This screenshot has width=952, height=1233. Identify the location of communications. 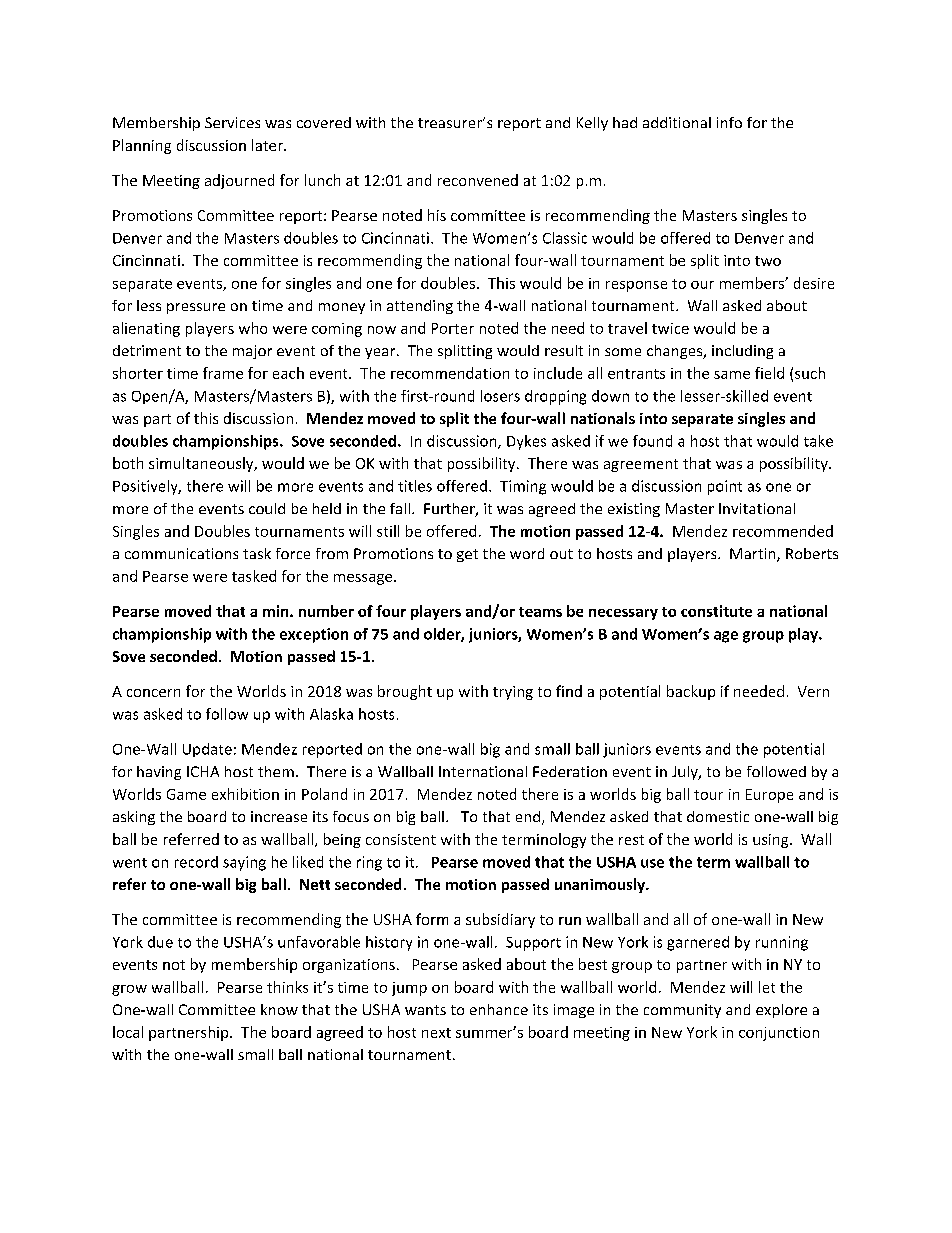
(181, 553).
